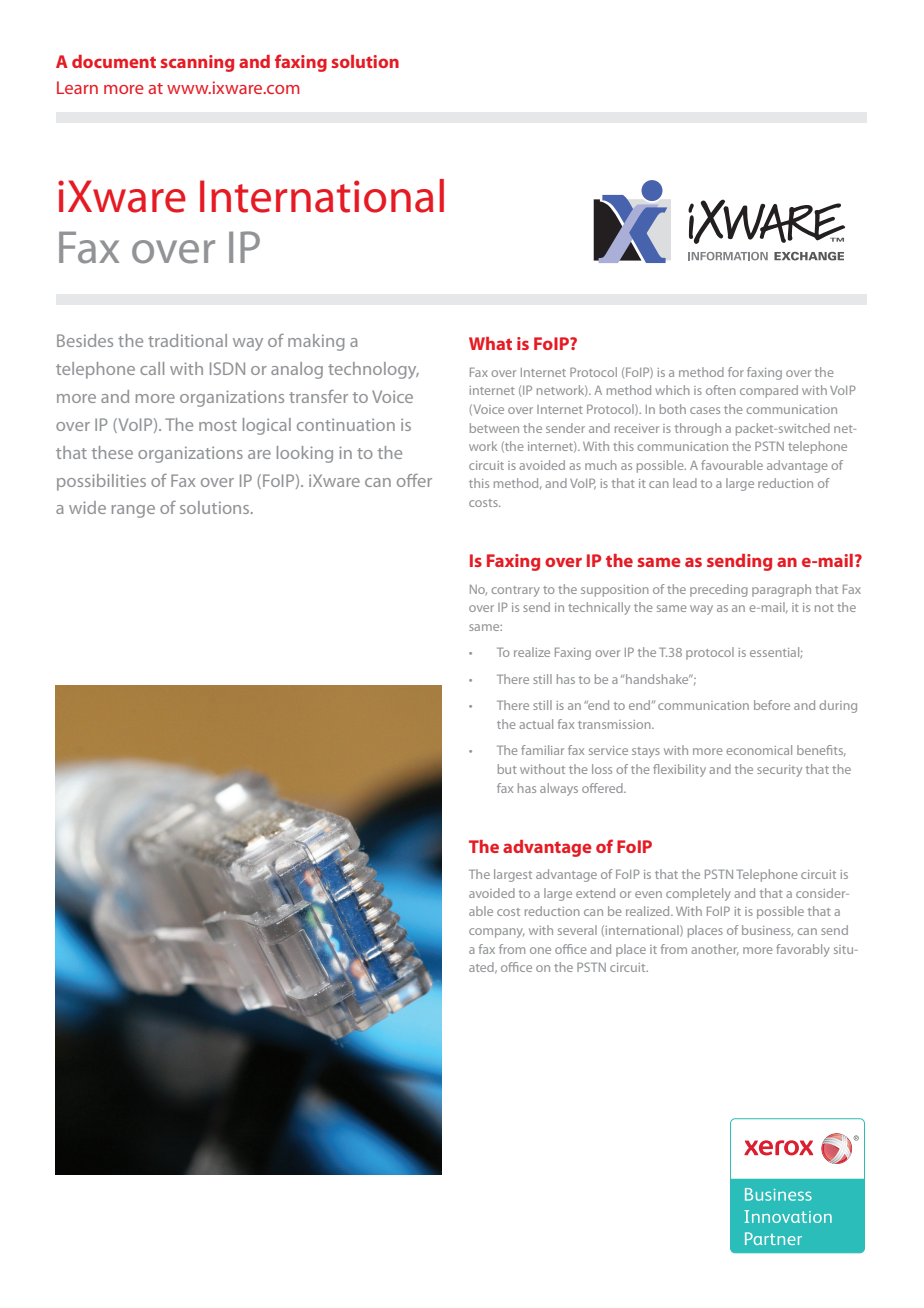  What do you see at coordinates (494, 428) in the screenshot?
I see `between` at bounding box center [494, 428].
